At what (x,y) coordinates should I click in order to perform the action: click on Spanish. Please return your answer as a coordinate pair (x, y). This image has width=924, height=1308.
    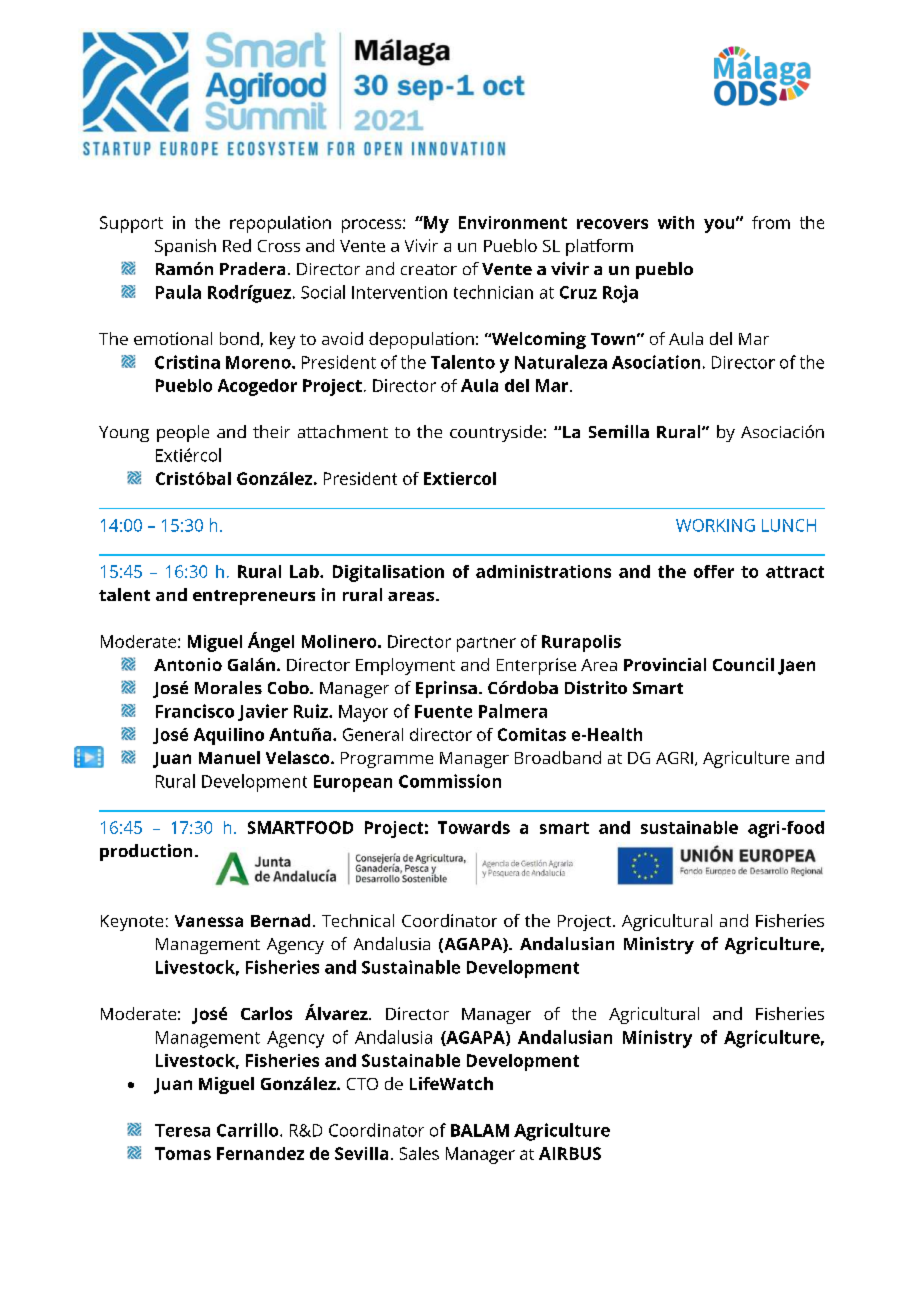
    Looking at the image, I should click on (185, 247).
